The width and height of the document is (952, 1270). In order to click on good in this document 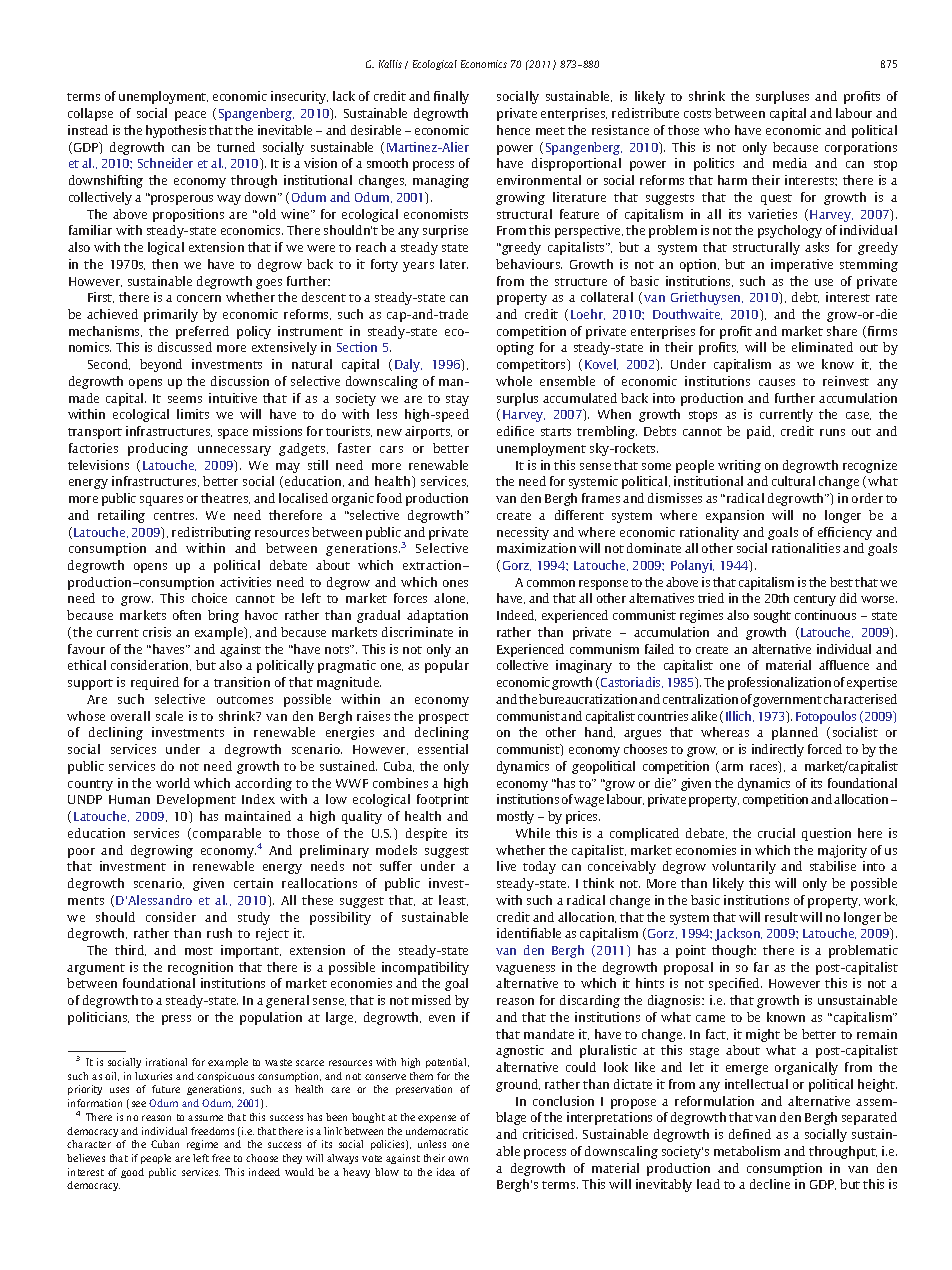, I will do `click(132, 1173)`.
